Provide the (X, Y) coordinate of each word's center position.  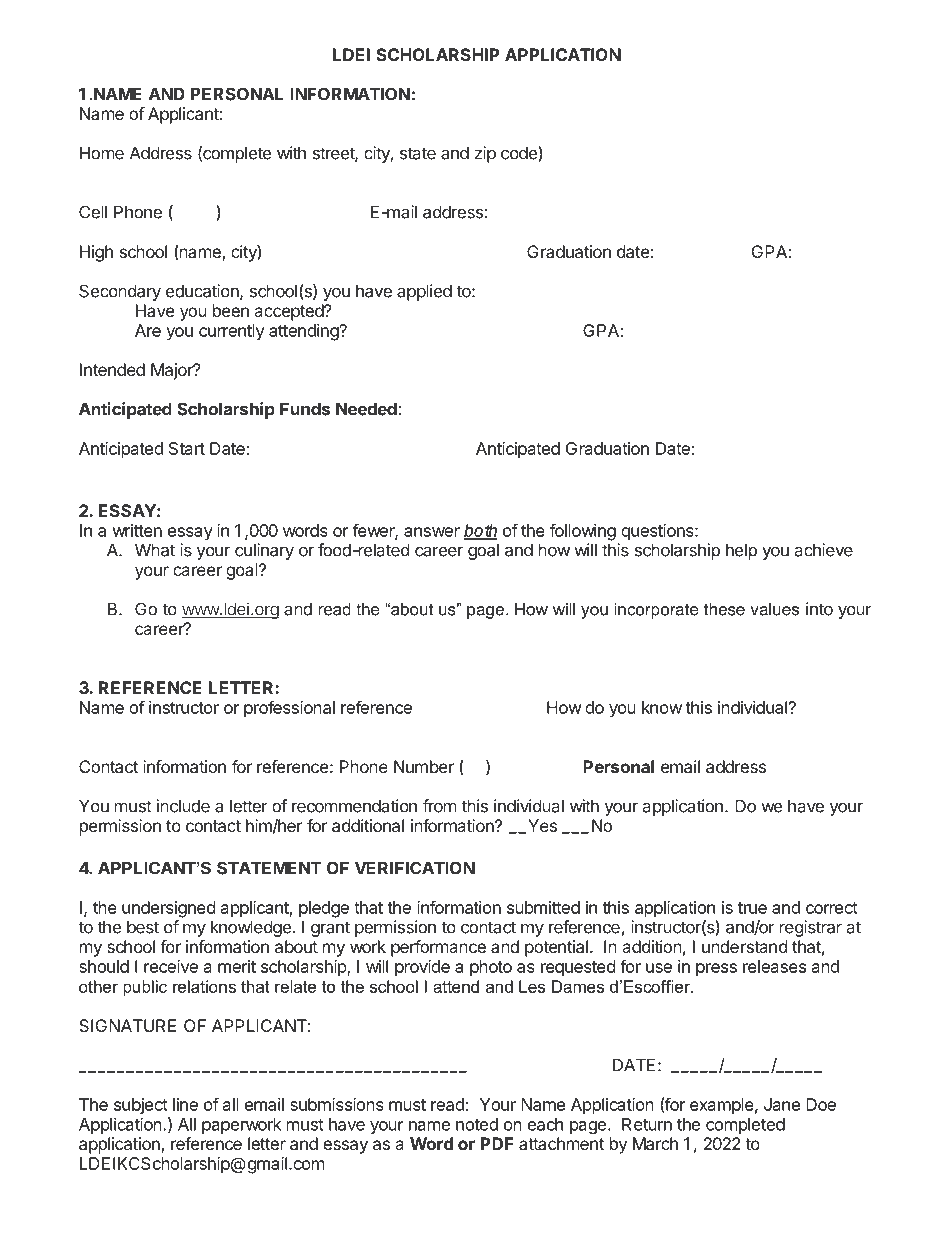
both (480, 531)
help (741, 551)
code (520, 153)
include (183, 806)
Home (102, 153)
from (440, 806)
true (752, 908)
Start (187, 448)
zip (485, 154)
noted (477, 1124)
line (185, 1104)
